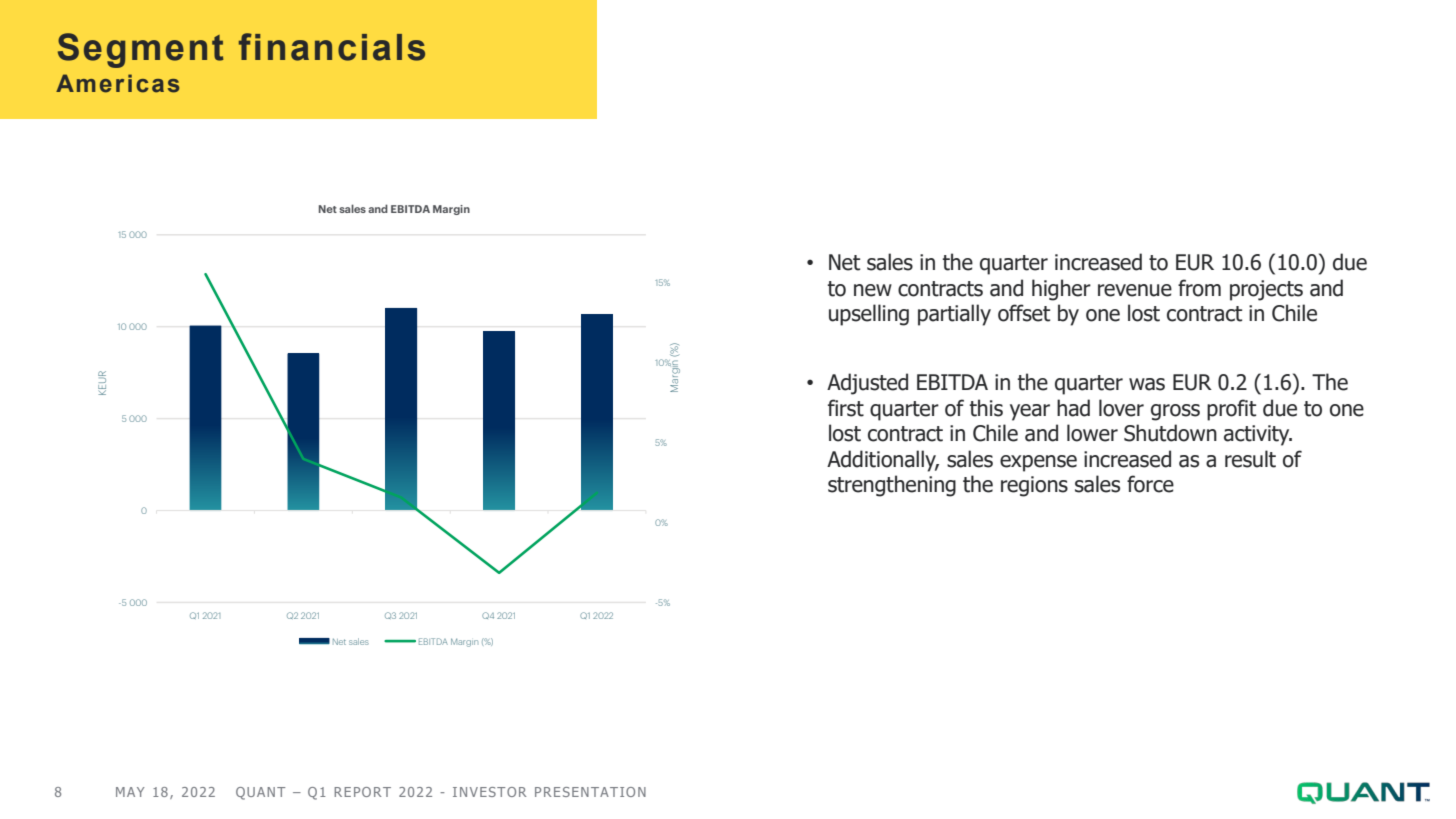  I want to click on revenue, so click(1135, 290).
